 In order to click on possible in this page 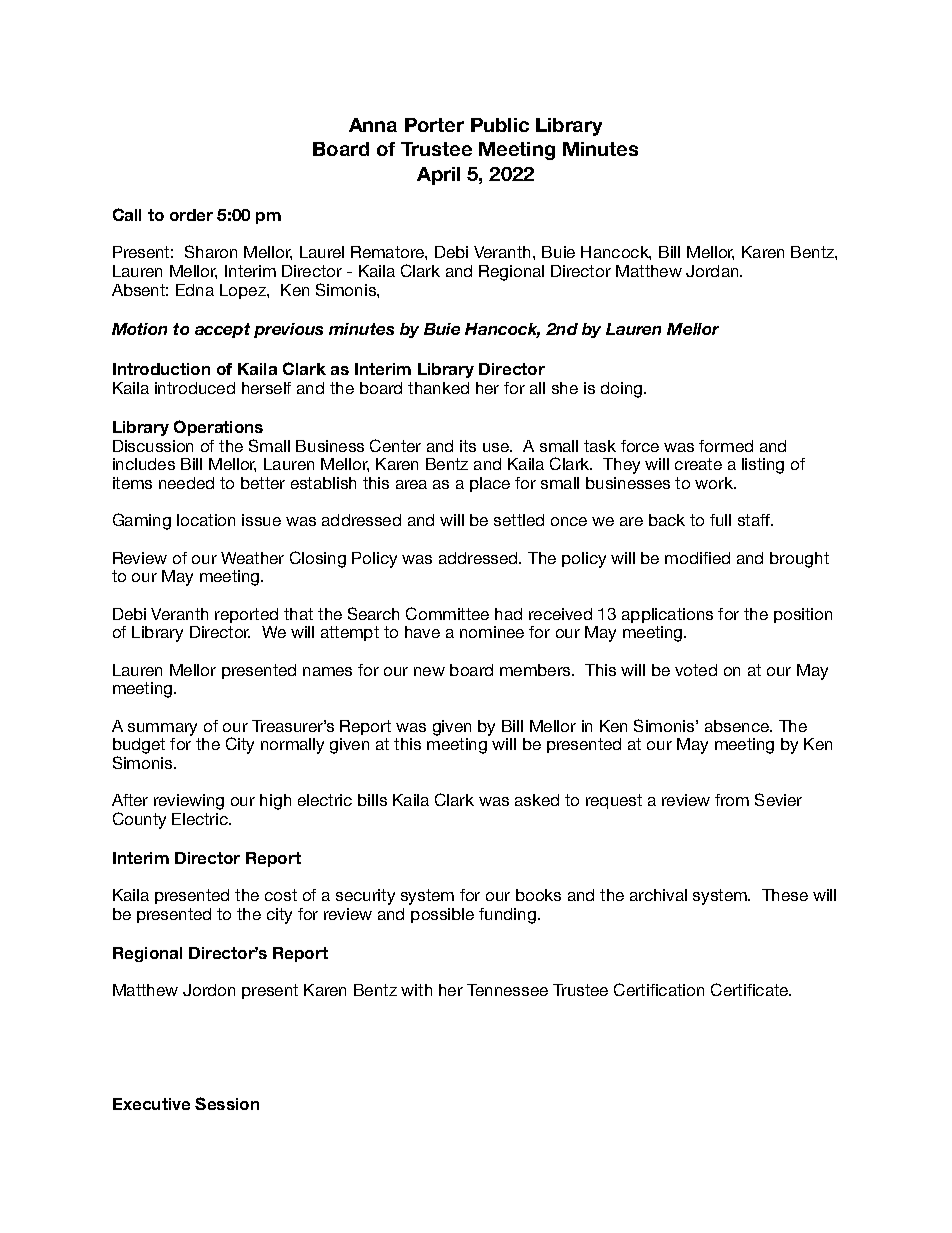, I will do `click(442, 915)`.
